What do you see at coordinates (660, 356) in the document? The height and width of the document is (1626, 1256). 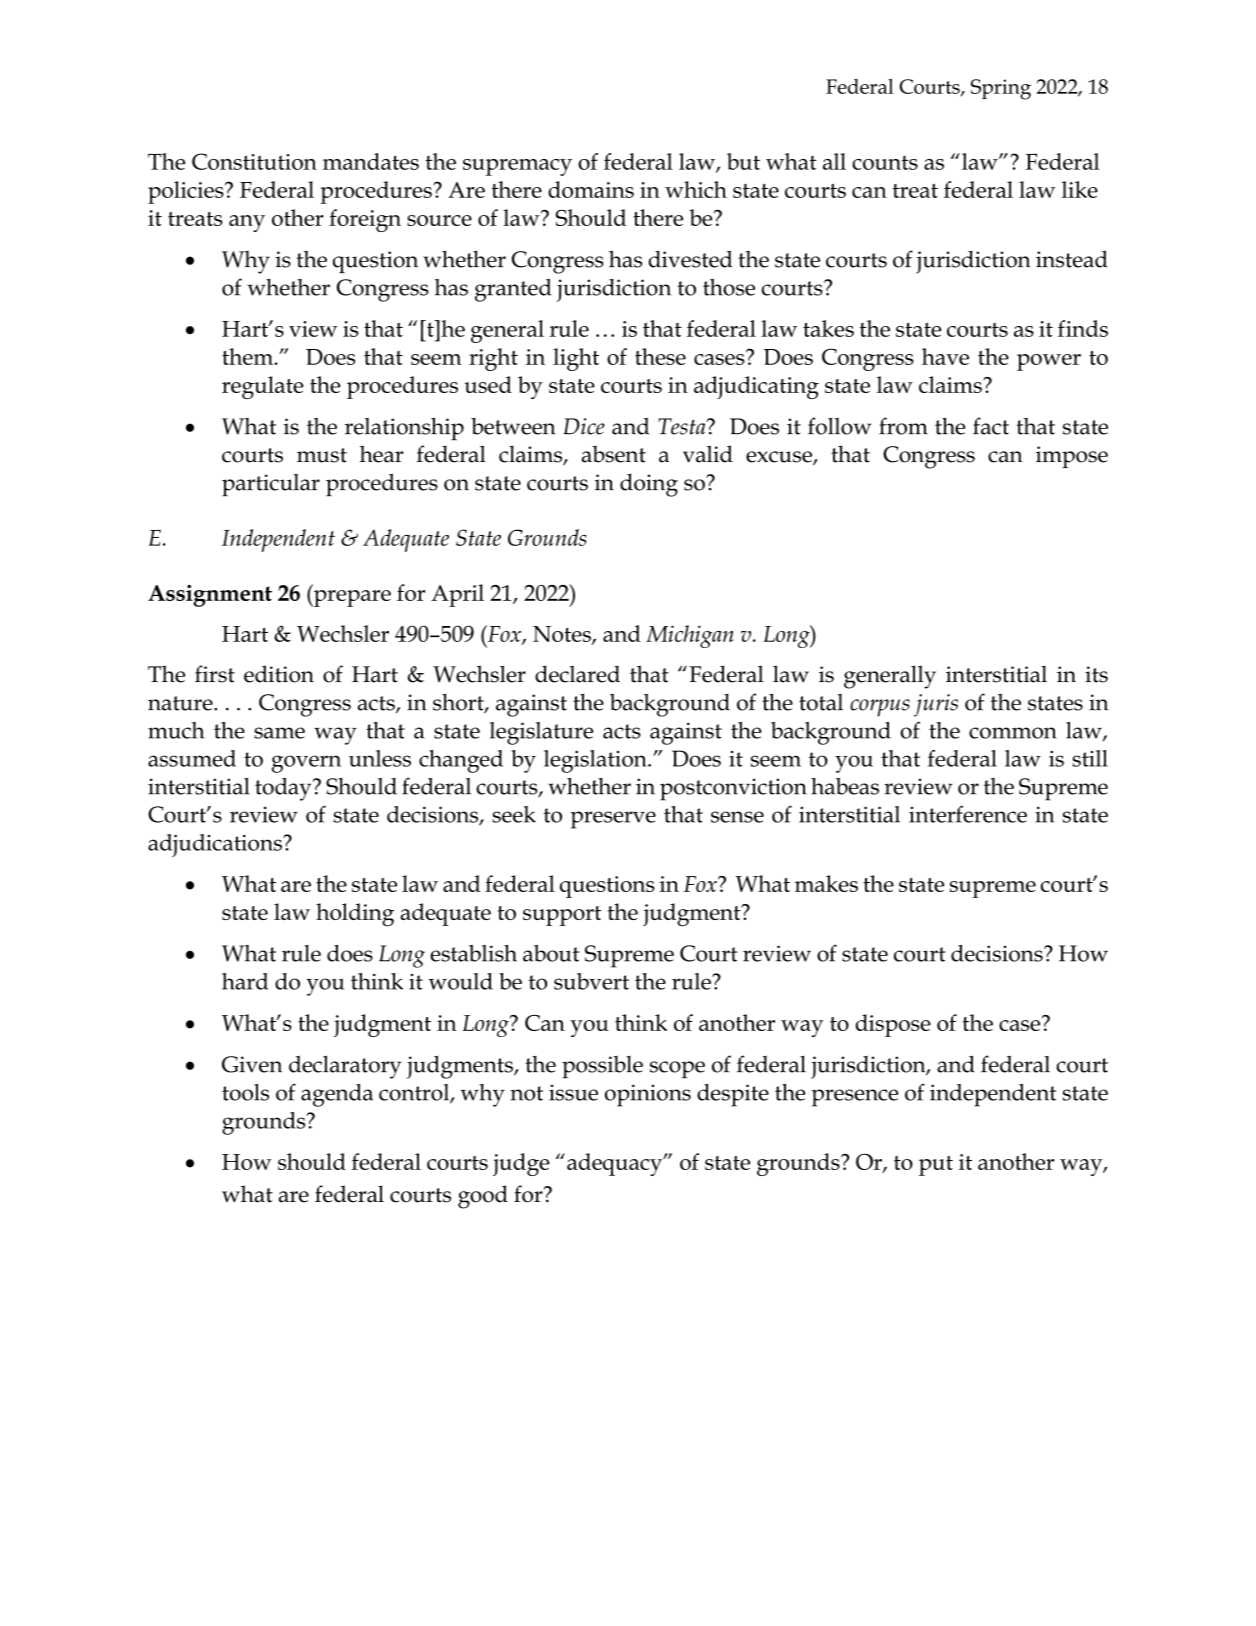 I see `these` at bounding box center [660, 356].
